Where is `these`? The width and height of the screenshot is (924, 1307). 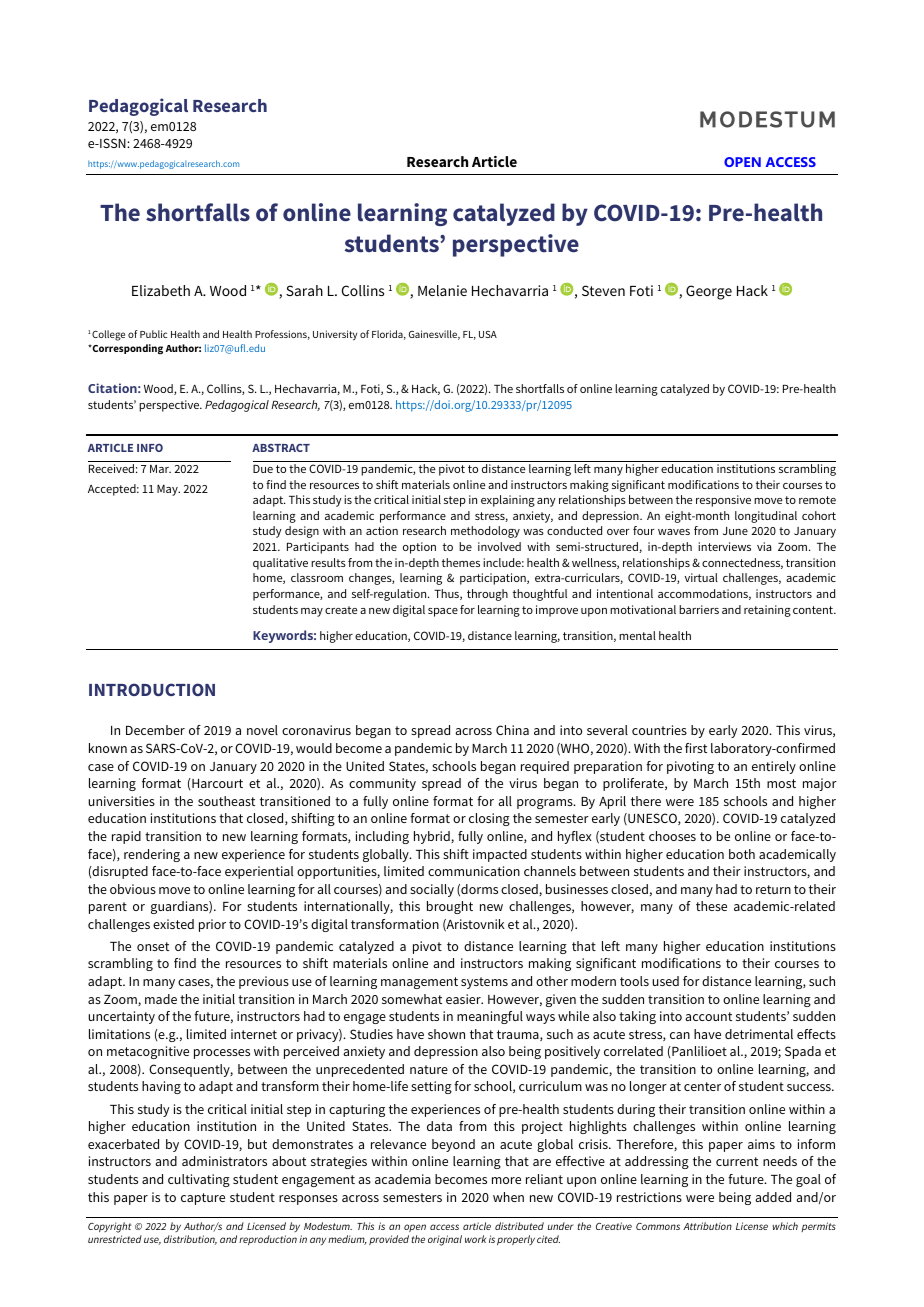
these is located at coordinates (711, 906).
